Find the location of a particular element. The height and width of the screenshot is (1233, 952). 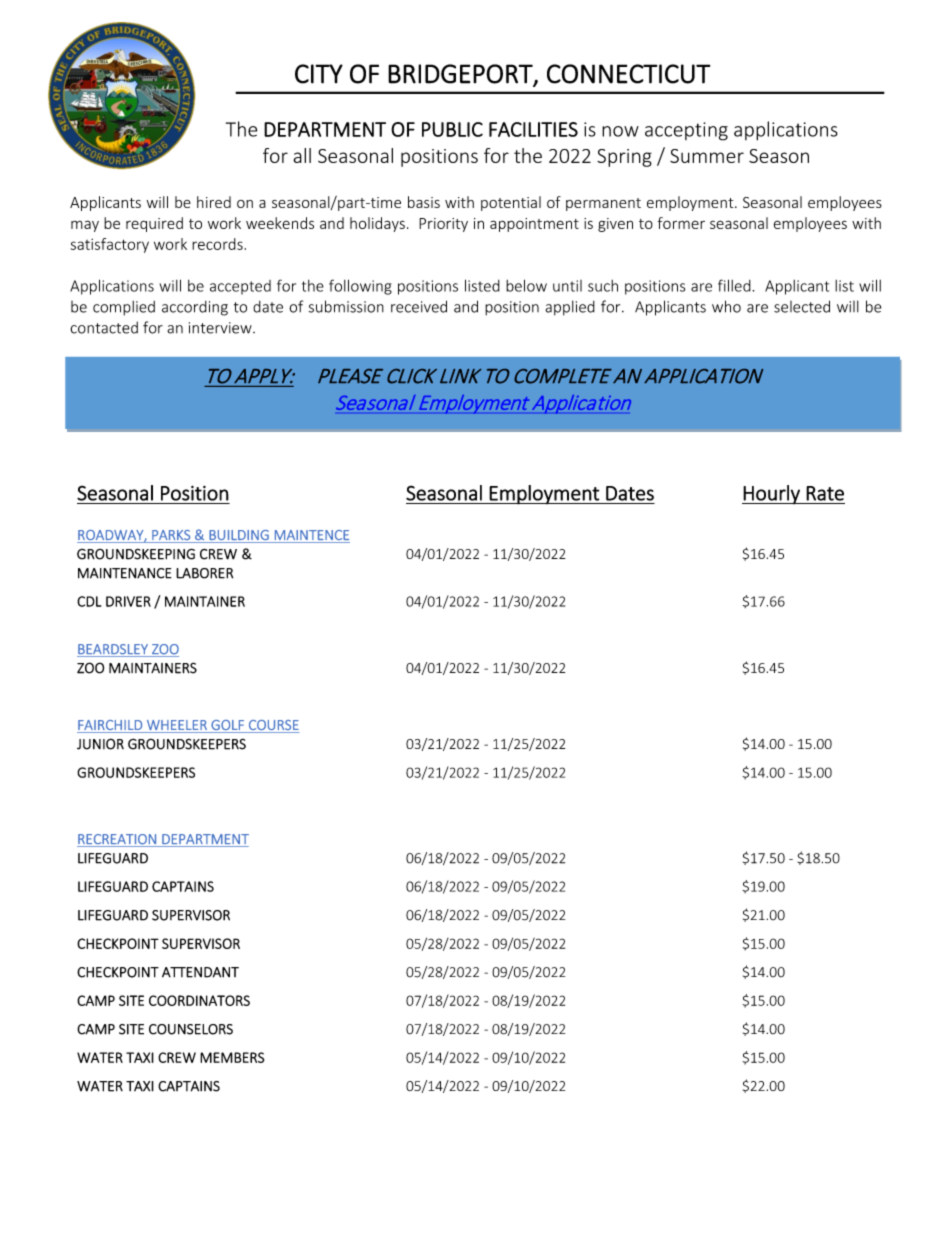

received is located at coordinates (419, 306).
